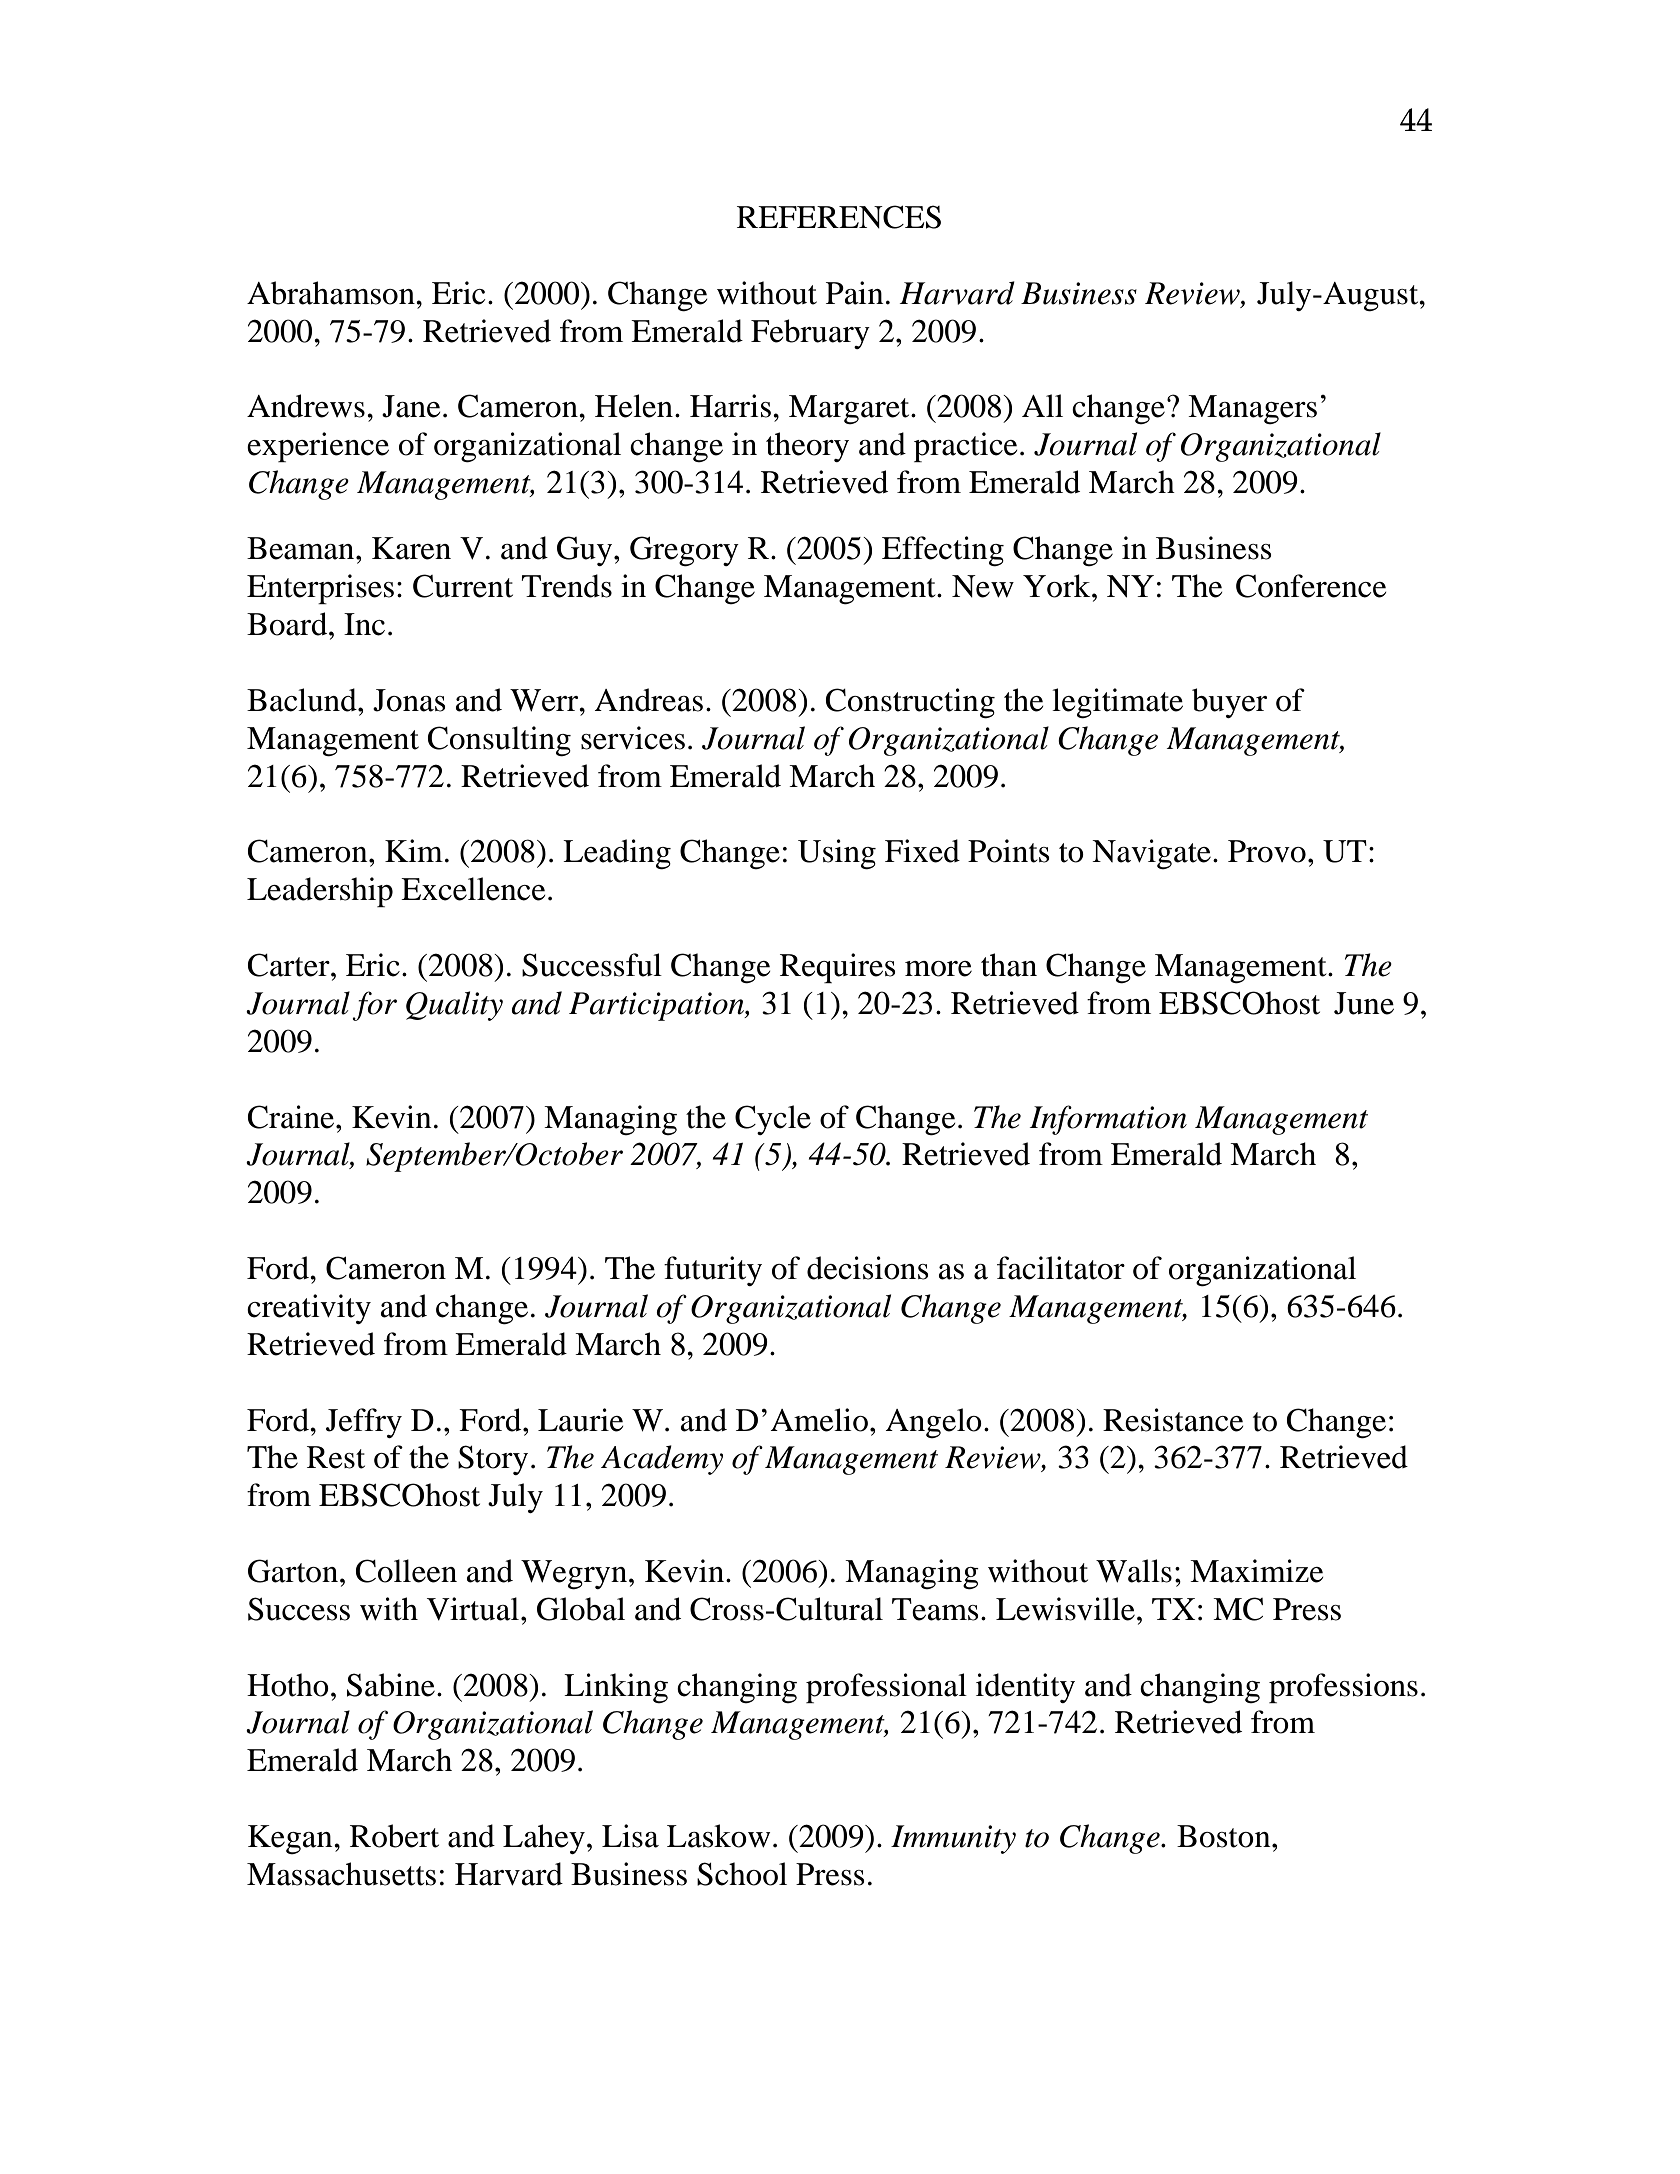  Describe the element at coordinates (364, 1423) in the screenshot. I see `Jeffry` at that location.
